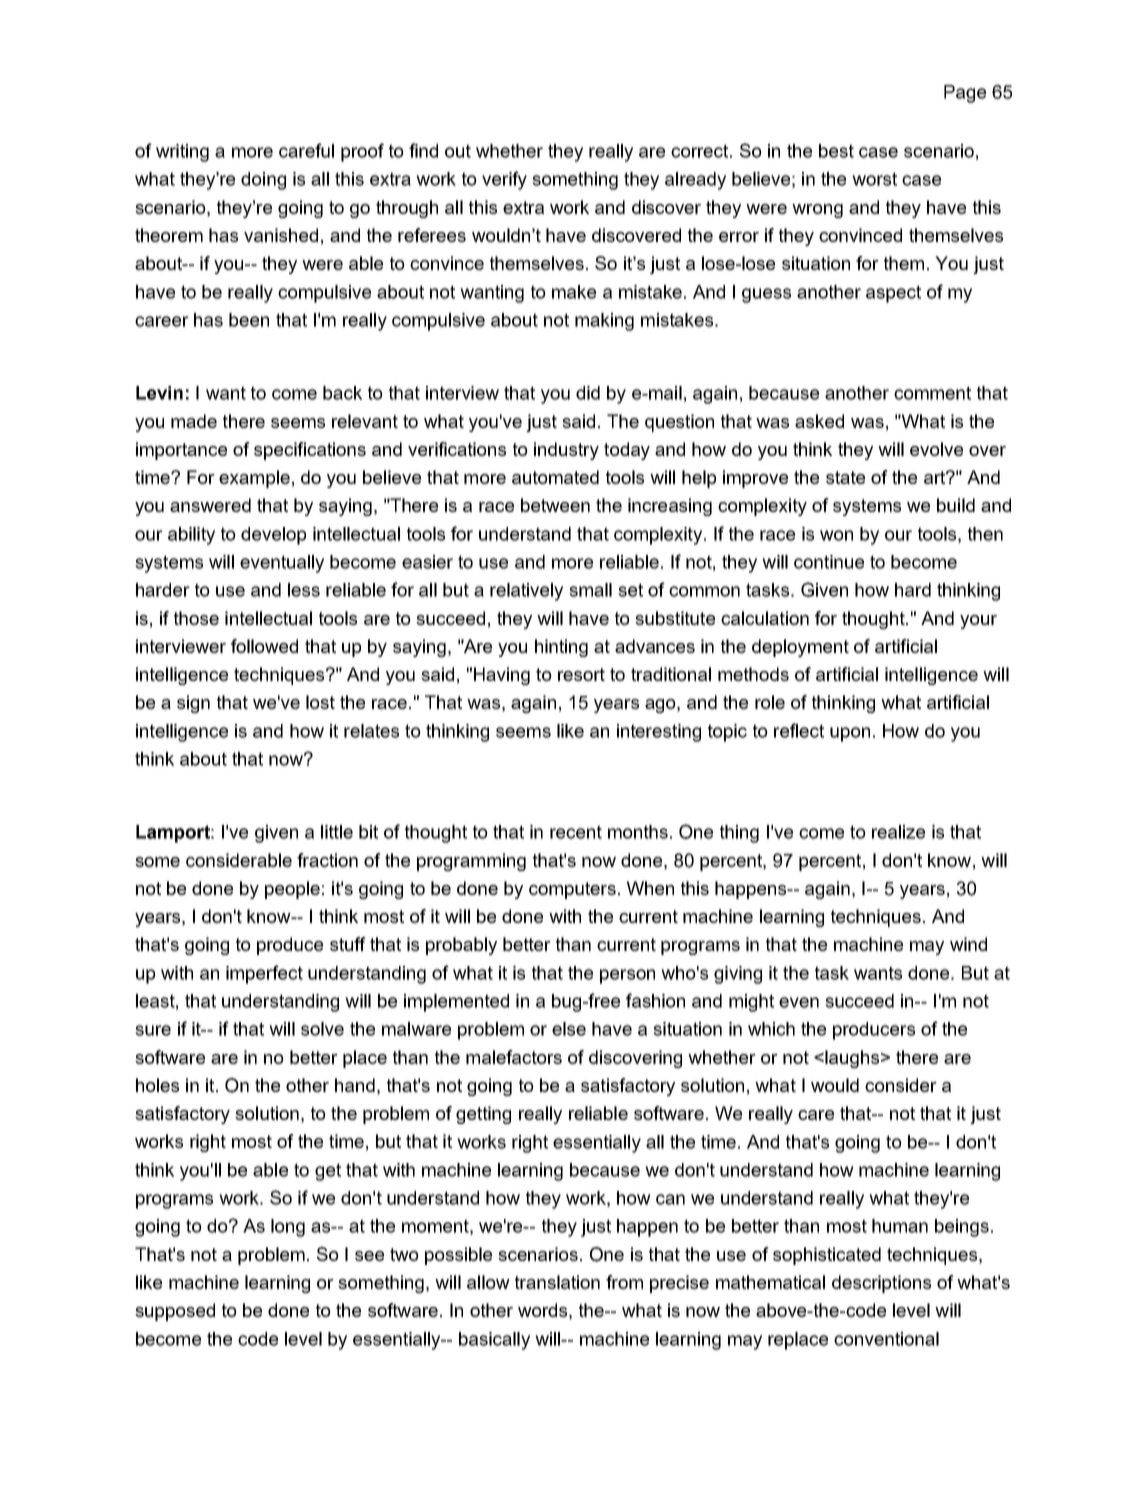 This screenshot has width=1148, height=1486. I want to click on industry, so click(566, 451).
